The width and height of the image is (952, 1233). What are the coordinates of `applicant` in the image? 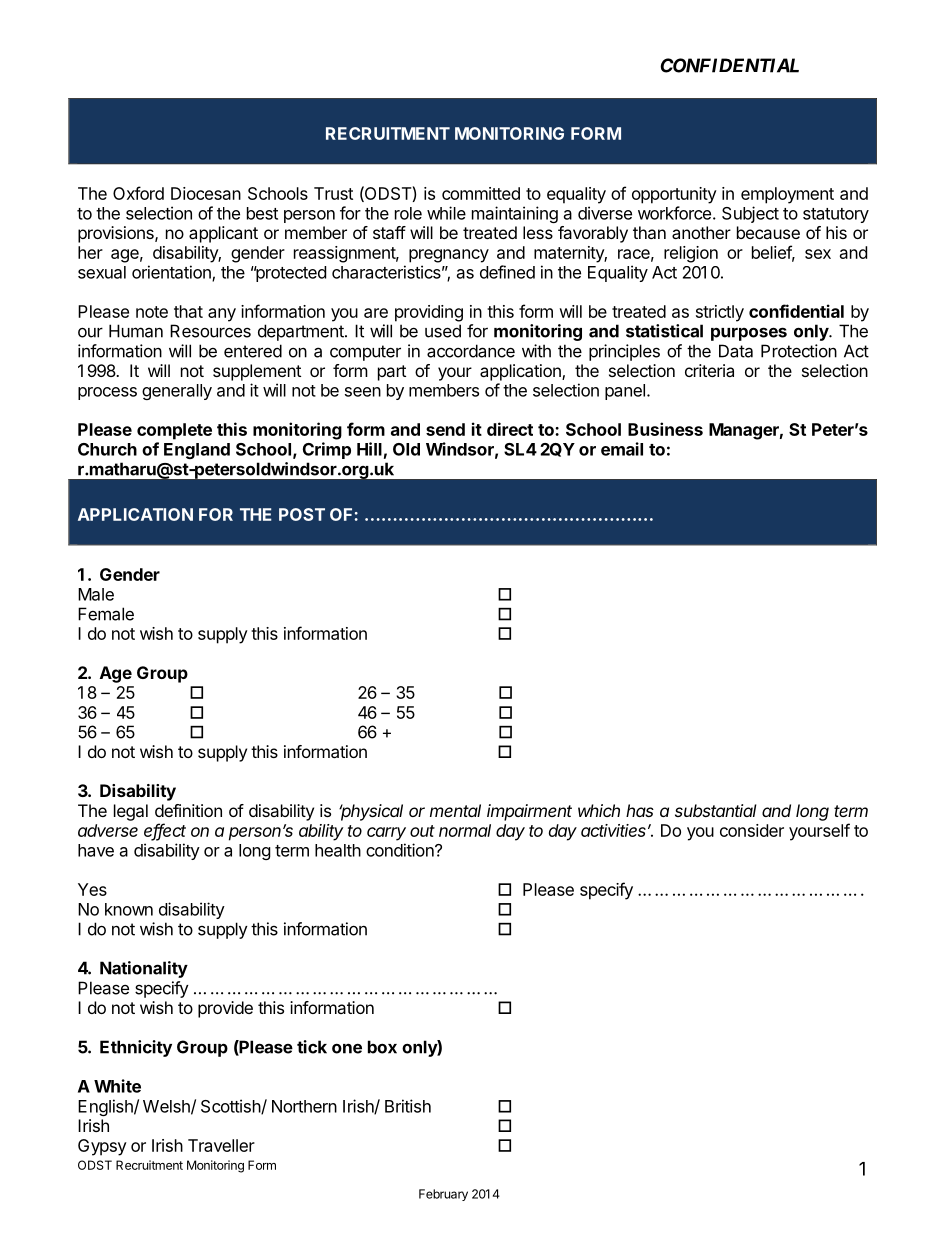 It's located at (223, 234).
